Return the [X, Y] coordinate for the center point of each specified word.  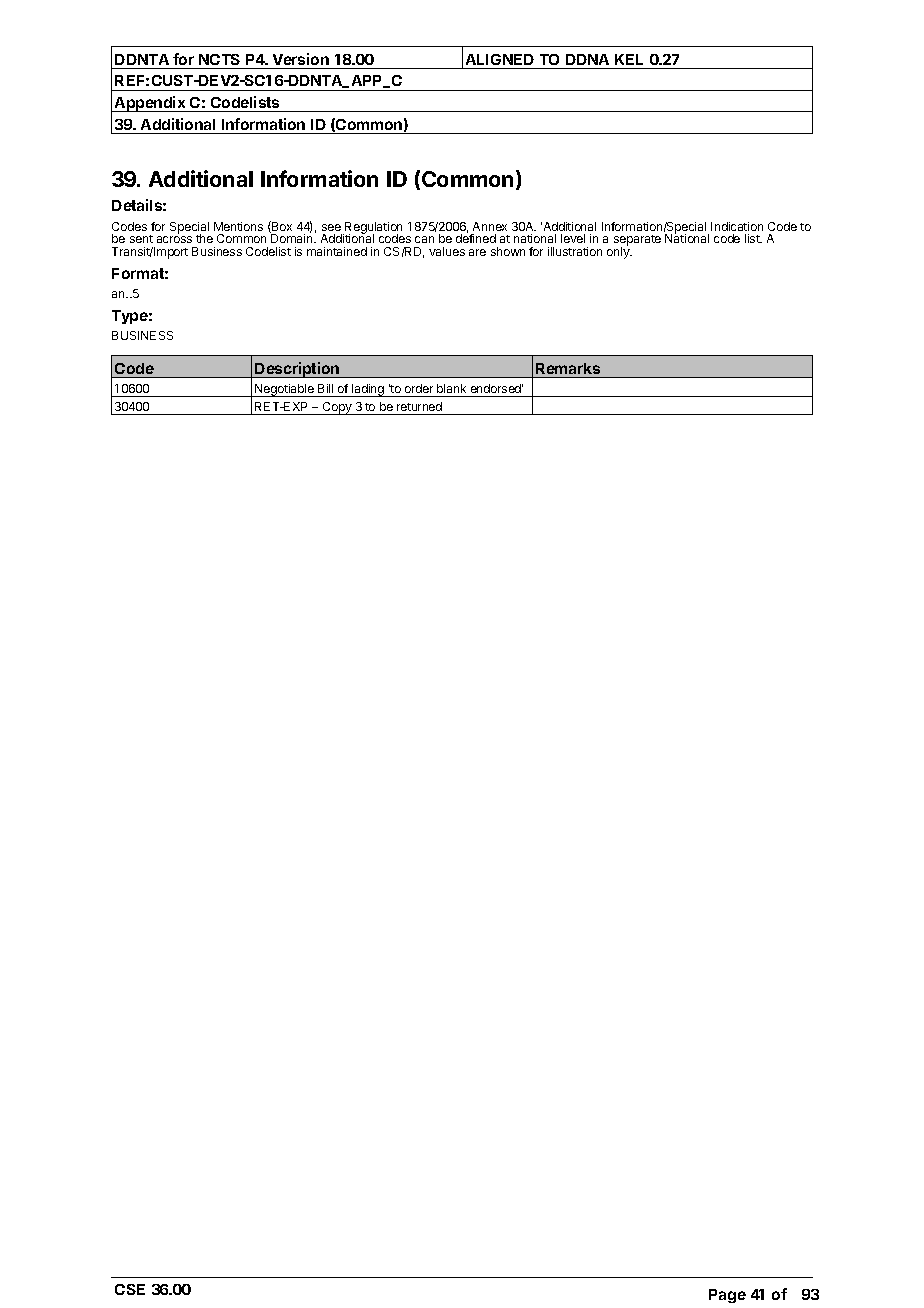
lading [368, 390]
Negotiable [284, 390]
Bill [325, 388]
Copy [337, 408]
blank [451, 388]
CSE [130, 1289]
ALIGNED [500, 59]
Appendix [150, 104]
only [619, 252]
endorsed [497, 388]
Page [727, 1296]
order [419, 388]
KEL [629, 59]
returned [419, 406]
